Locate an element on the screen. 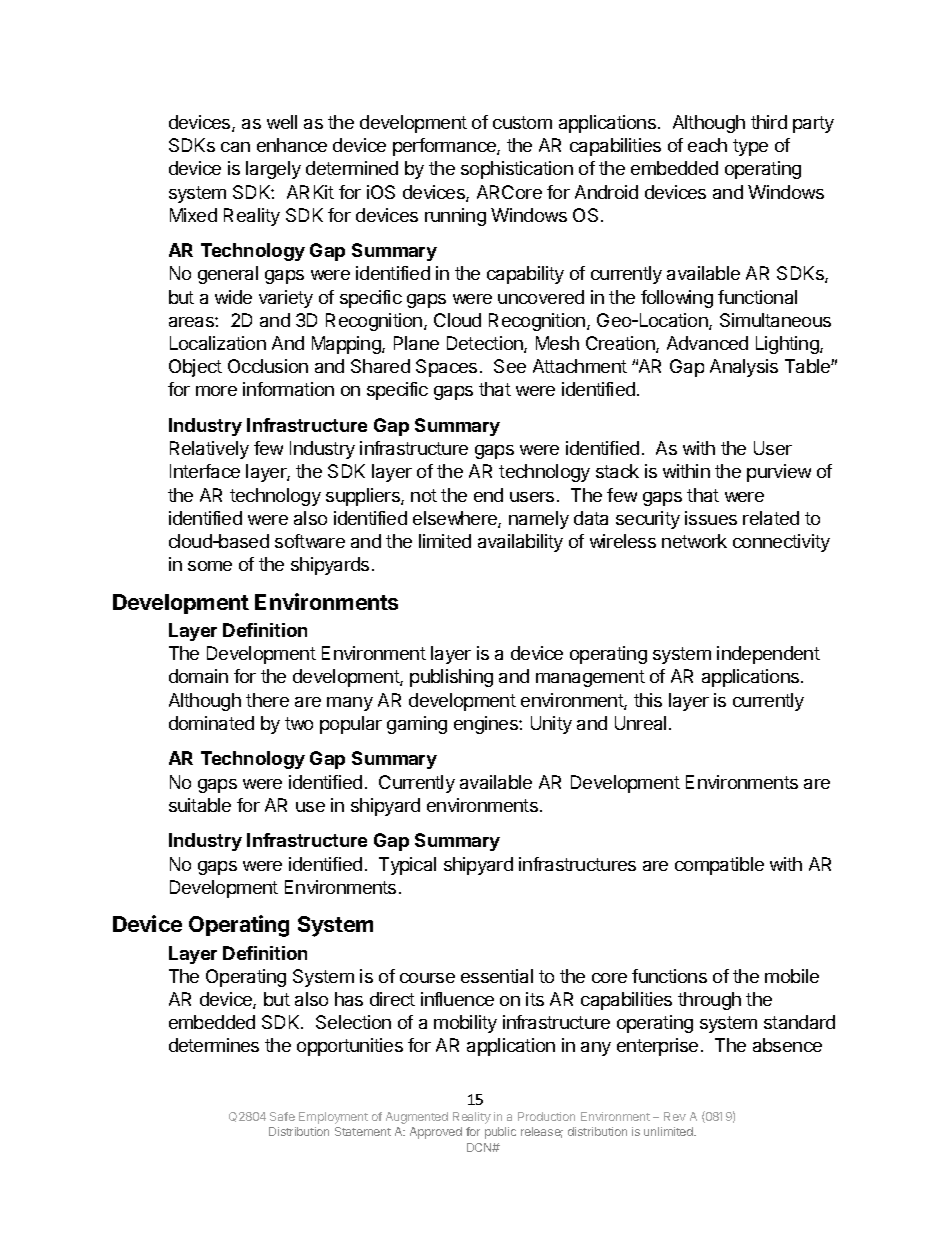 The height and width of the screenshot is (1233, 952). See is located at coordinates (510, 366).
